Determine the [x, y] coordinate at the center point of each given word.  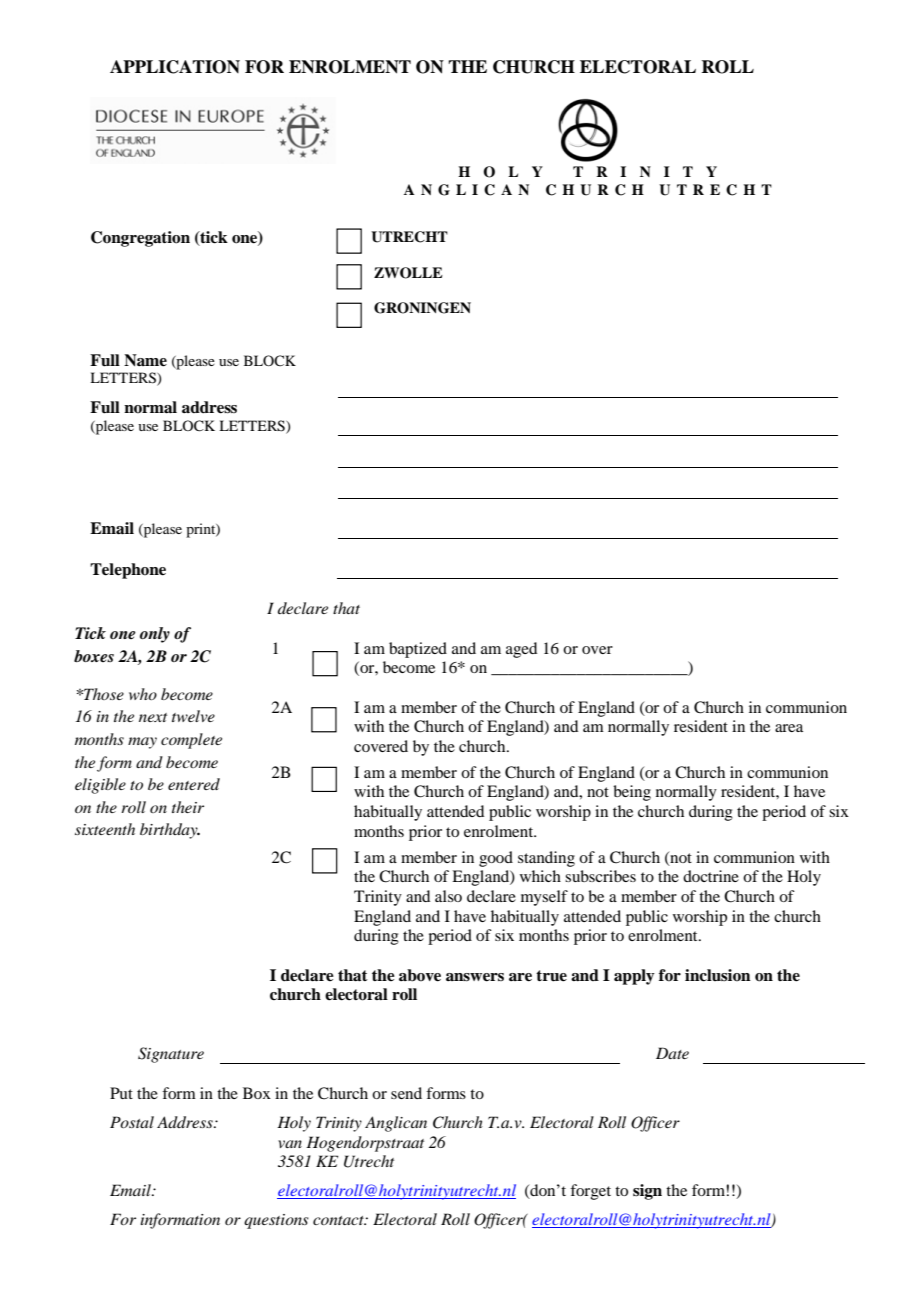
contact [339, 1220]
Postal [132, 1122]
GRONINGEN [422, 308]
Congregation [140, 239]
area [789, 728]
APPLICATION [175, 67]
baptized [418, 650]
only [155, 635]
